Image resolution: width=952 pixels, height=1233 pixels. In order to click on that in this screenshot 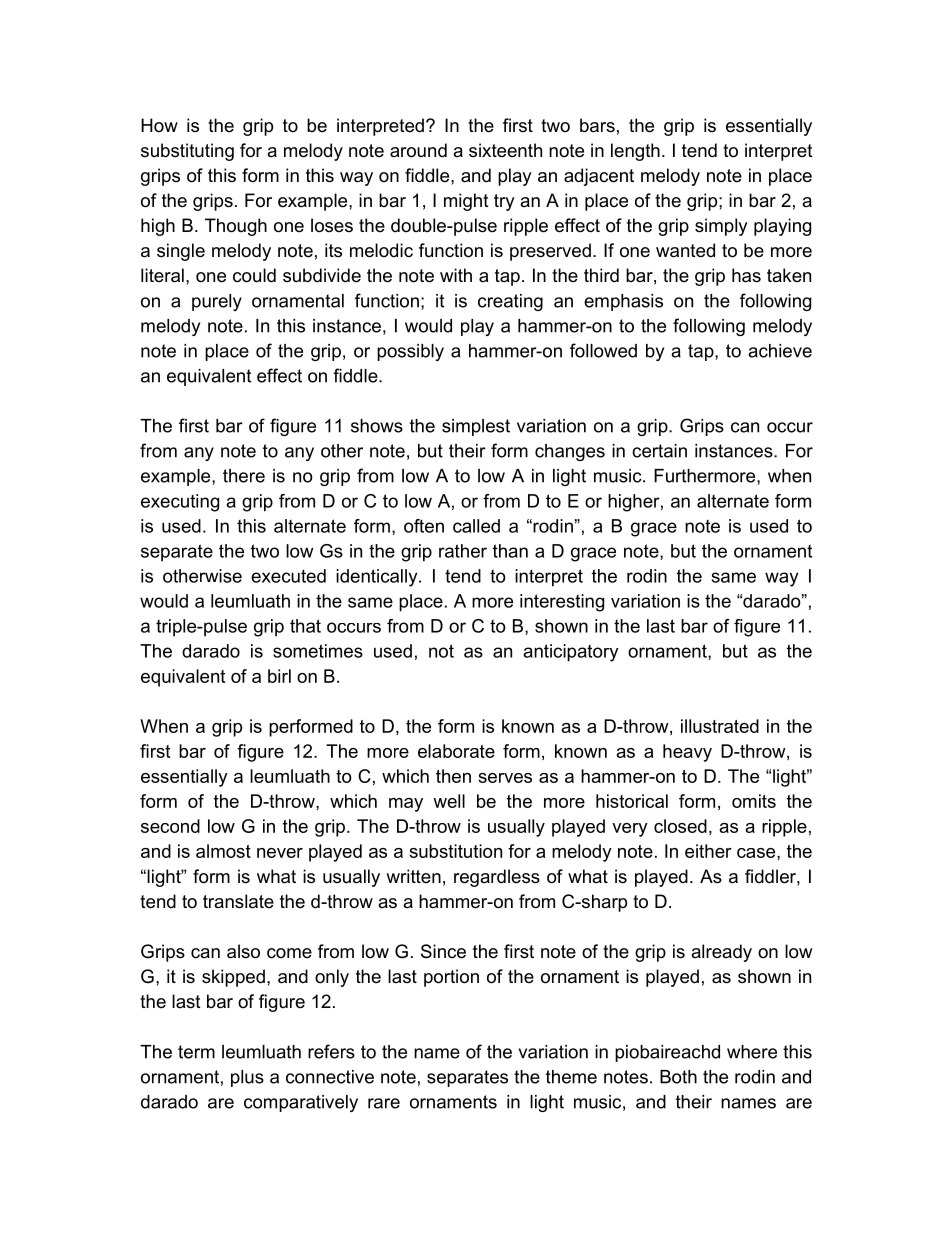, I will do `click(305, 626)`.
